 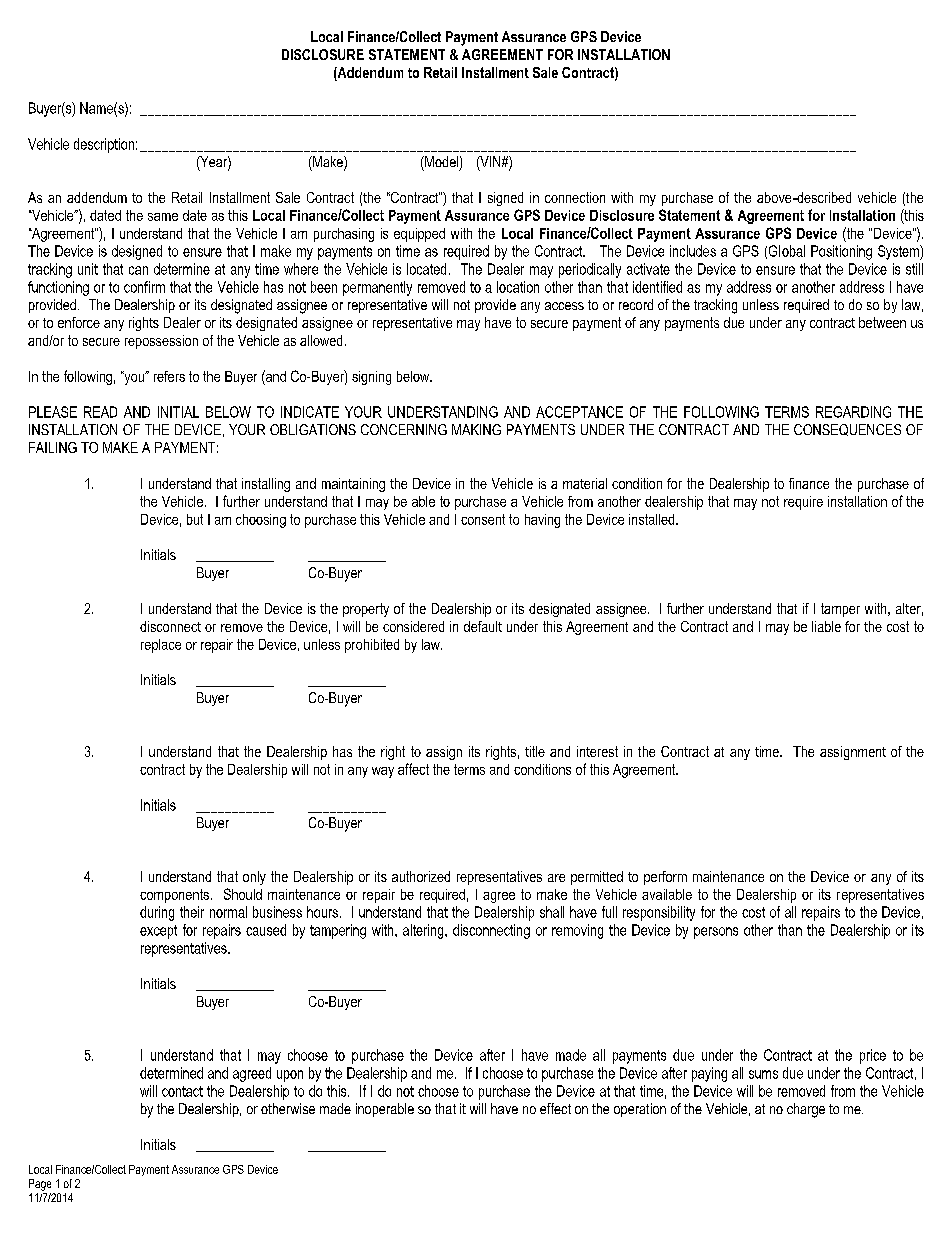 What do you see at coordinates (163, 217) in the document?
I see `same` at bounding box center [163, 217].
